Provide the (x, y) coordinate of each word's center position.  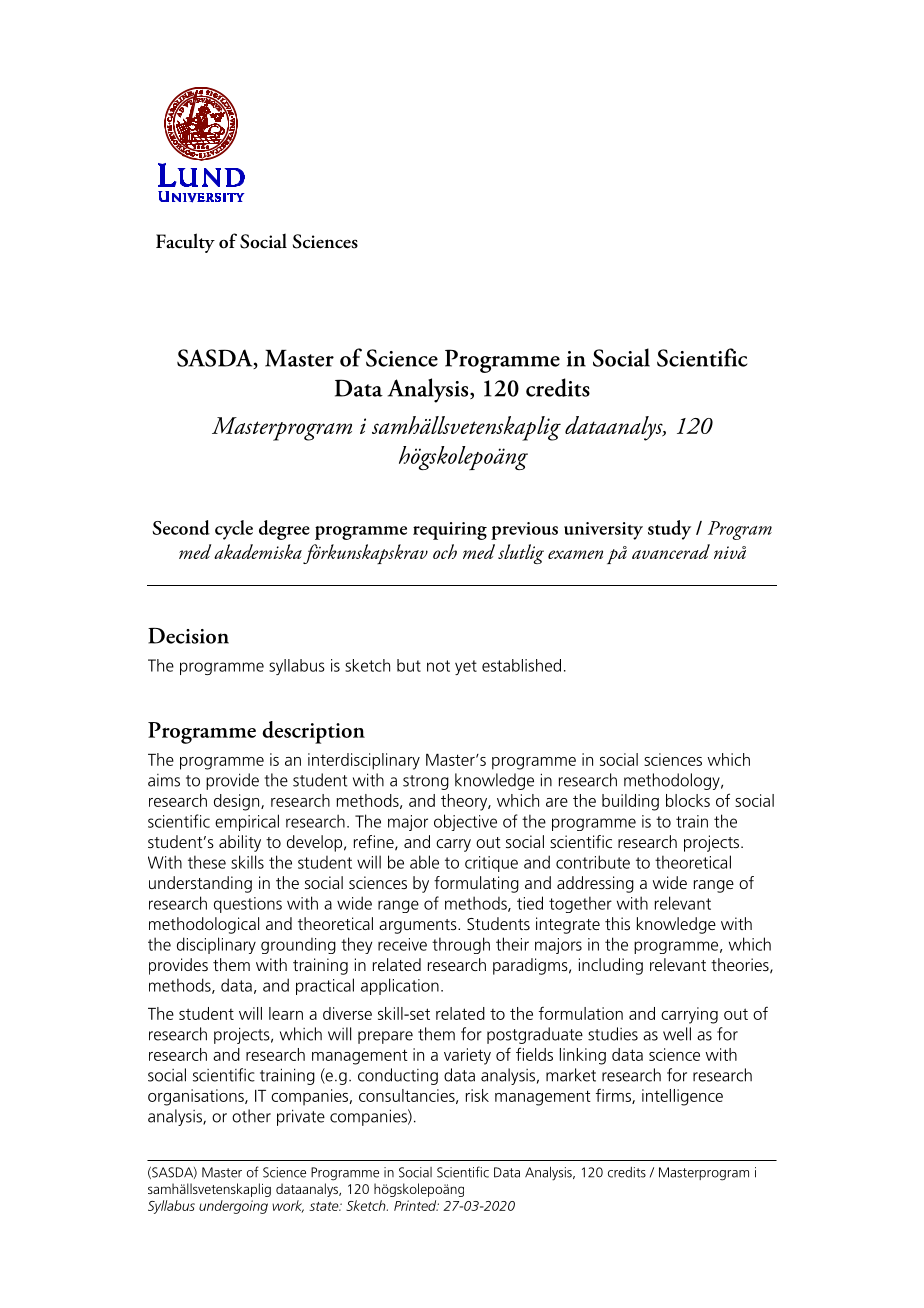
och (445, 551)
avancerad (671, 551)
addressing (595, 884)
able (424, 862)
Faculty (185, 243)
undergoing (233, 1207)
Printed (416, 1205)
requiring (450, 531)
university (603, 531)
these (207, 862)
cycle (234, 530)
